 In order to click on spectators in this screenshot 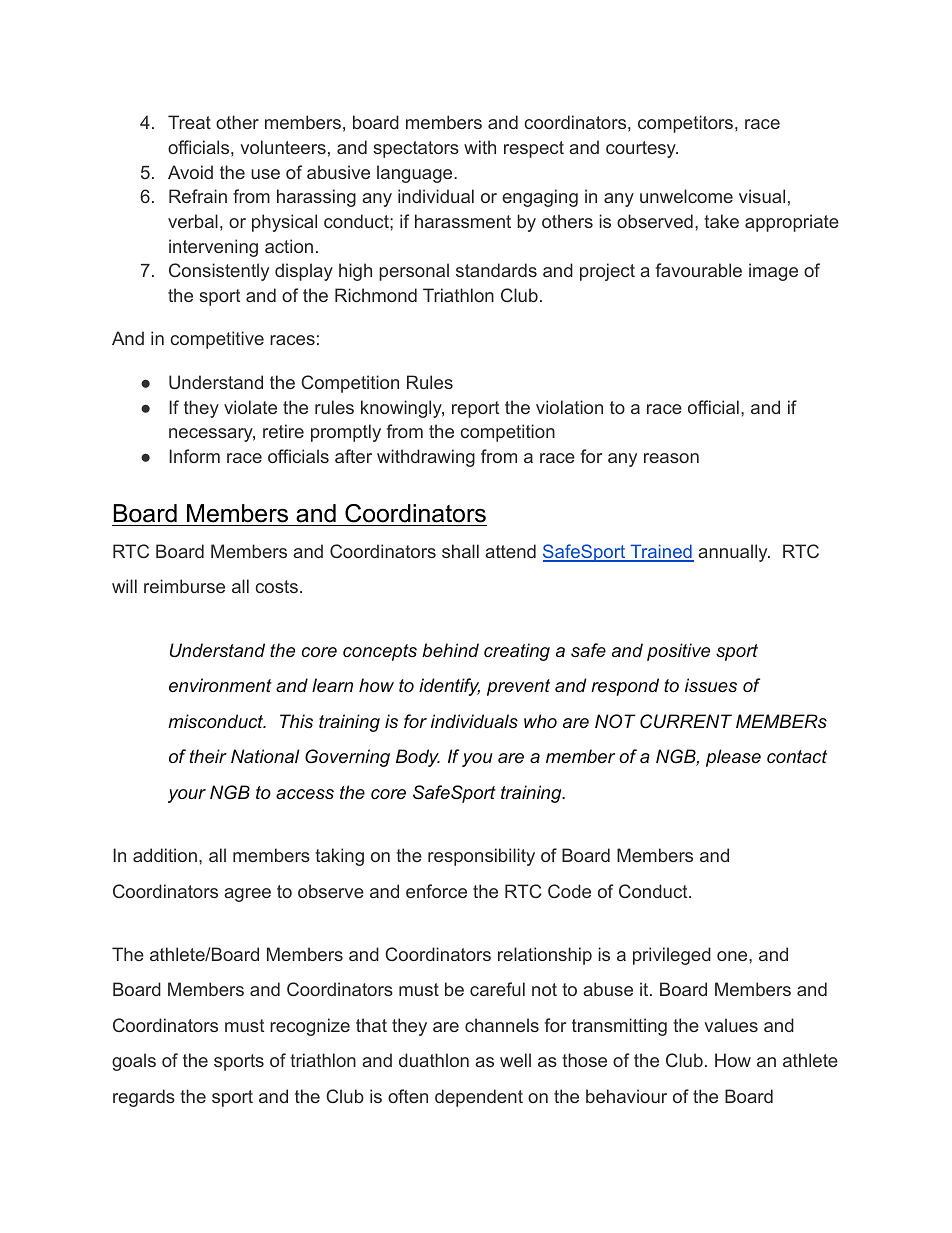, I will do `click(416, 149)`.
